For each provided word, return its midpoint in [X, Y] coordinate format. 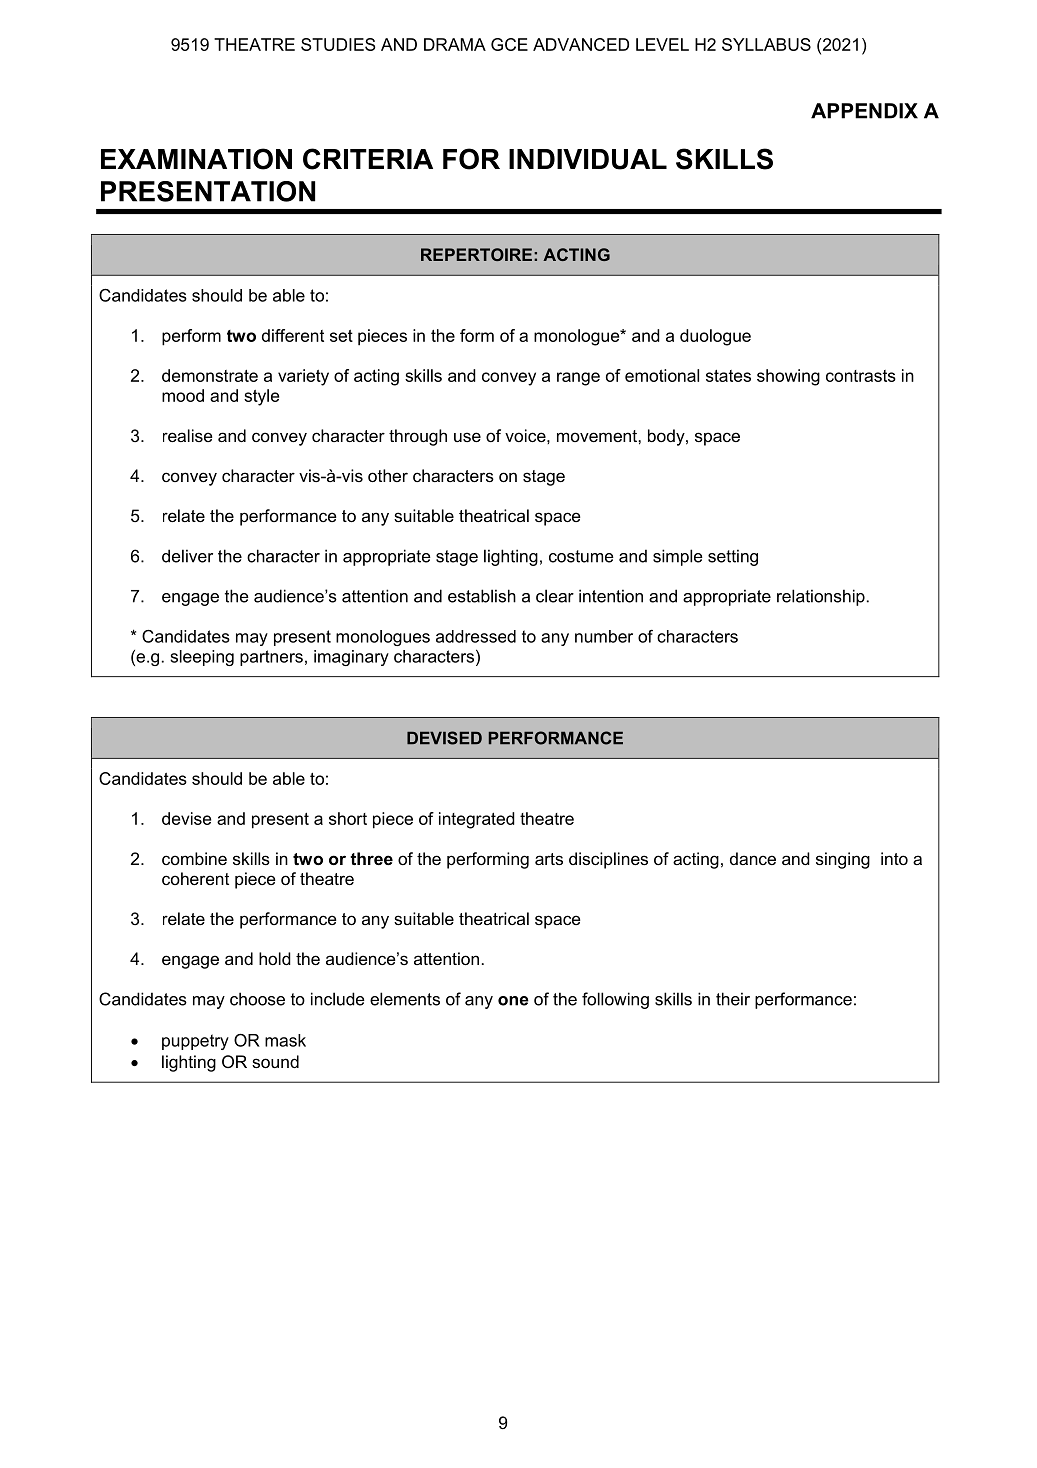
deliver [187, 556]
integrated [477, 820]
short [348, 818]
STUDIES [338, 44]
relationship [821, 597]
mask [285, 1040]
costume [581, 556]
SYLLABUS [766, 44]
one [513, 1001]
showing [788, 377]
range [578, 379]
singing [843, 860]
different [293, 335]
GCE [509, 44]
